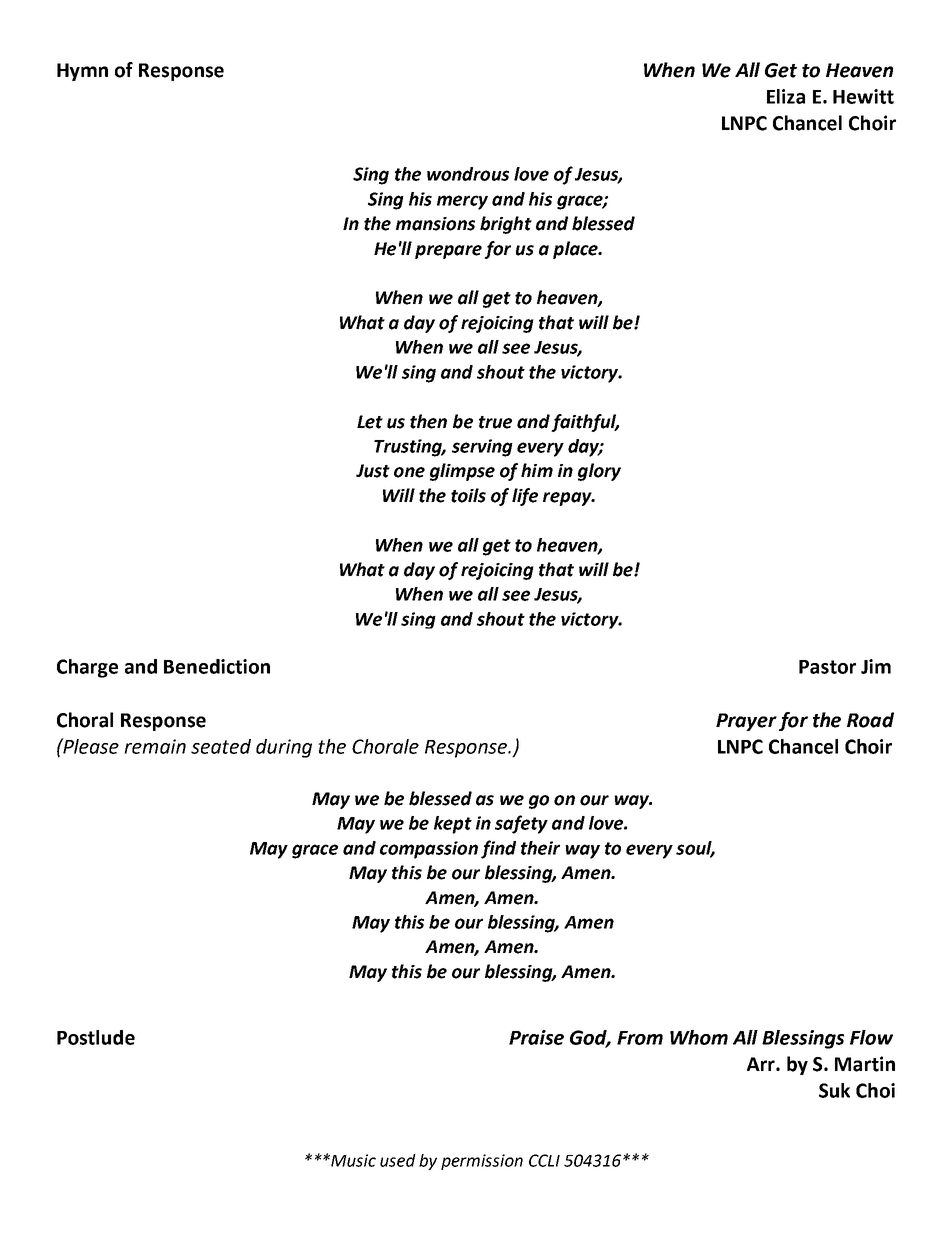 The height and width of the image is (1233, 952). I want to click on Suk, so click(834, 1090).
